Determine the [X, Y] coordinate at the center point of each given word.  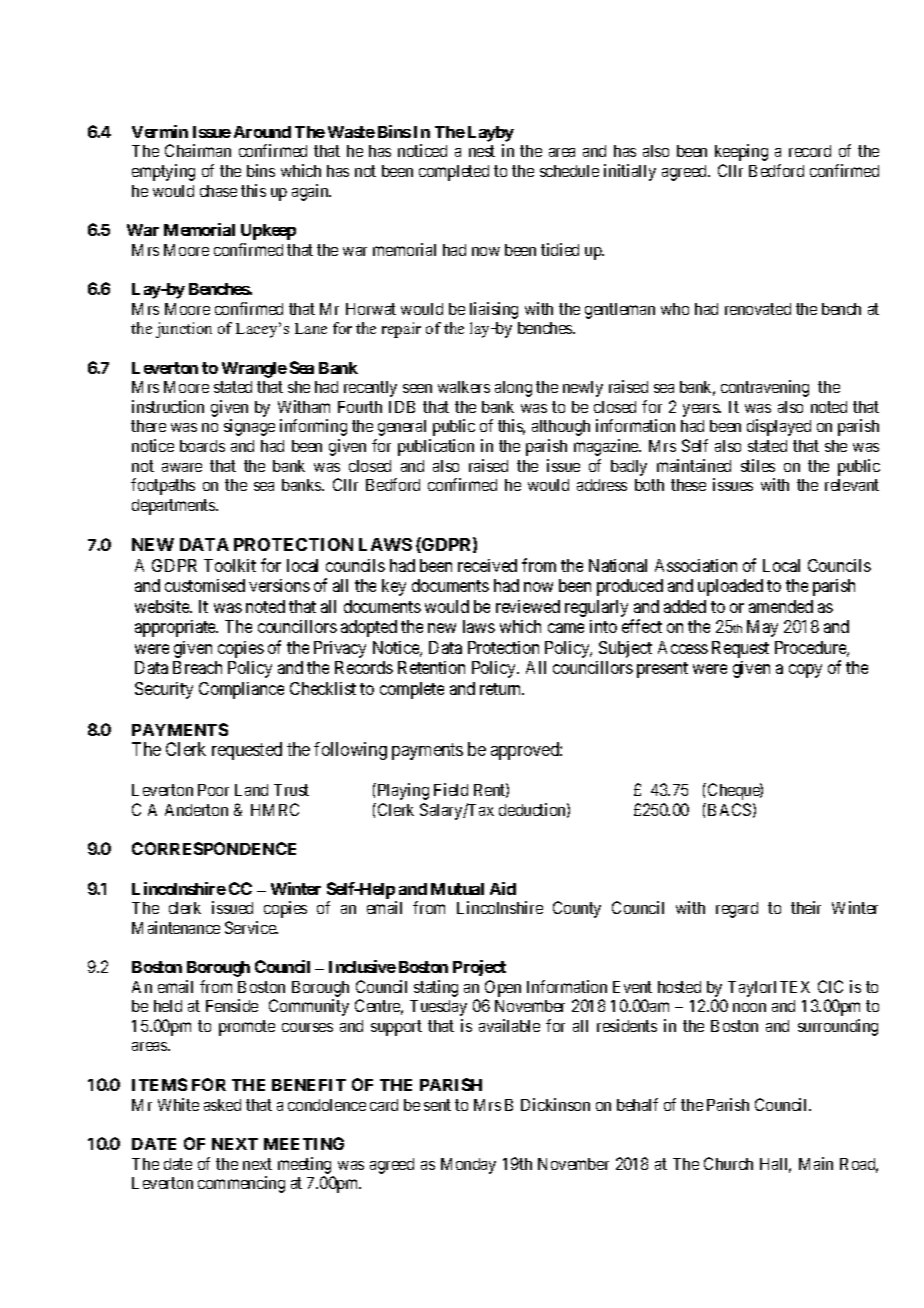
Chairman [198, 150]
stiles [758, 465]
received [487, 565]
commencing [241, 1184]
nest [482, 151]
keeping [741, 152]
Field [451, 789]
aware [182, 467]
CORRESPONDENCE [214, 848]
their [806, 907]
